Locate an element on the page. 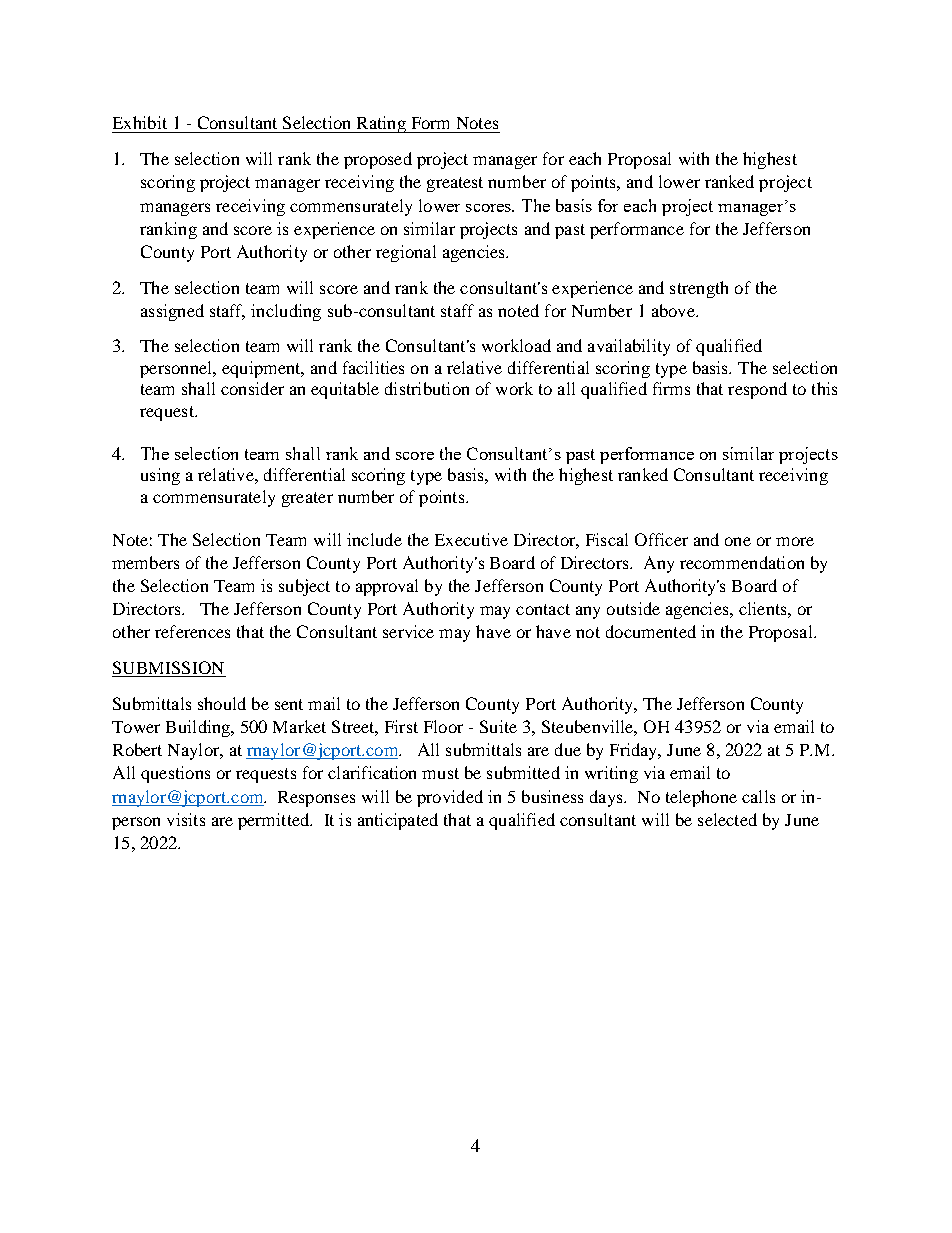 This page has height=1233, width=952. references is located at coordinates (192, 631).
